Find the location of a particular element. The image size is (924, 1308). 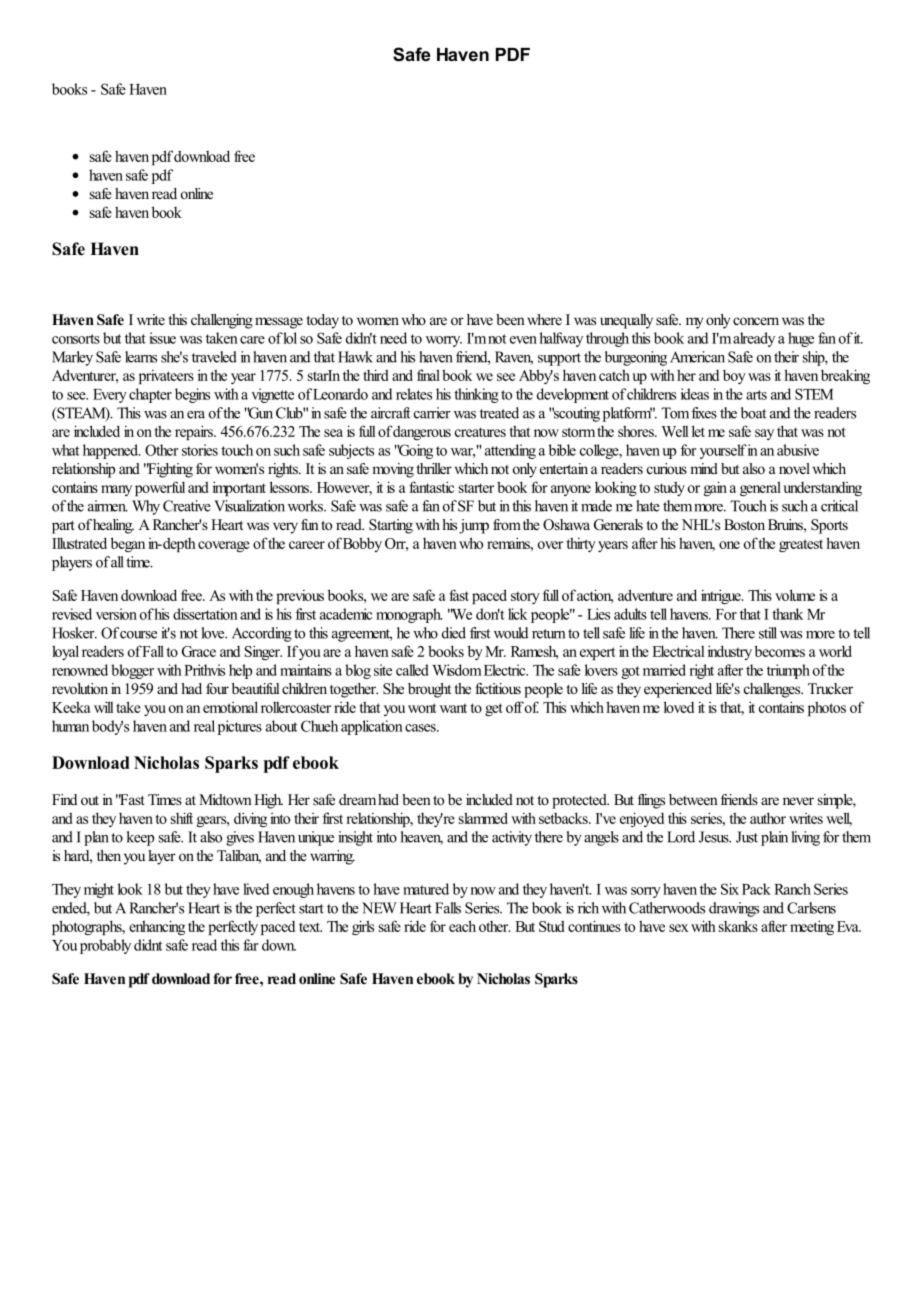

thank is located at coordinates (787, 614).
